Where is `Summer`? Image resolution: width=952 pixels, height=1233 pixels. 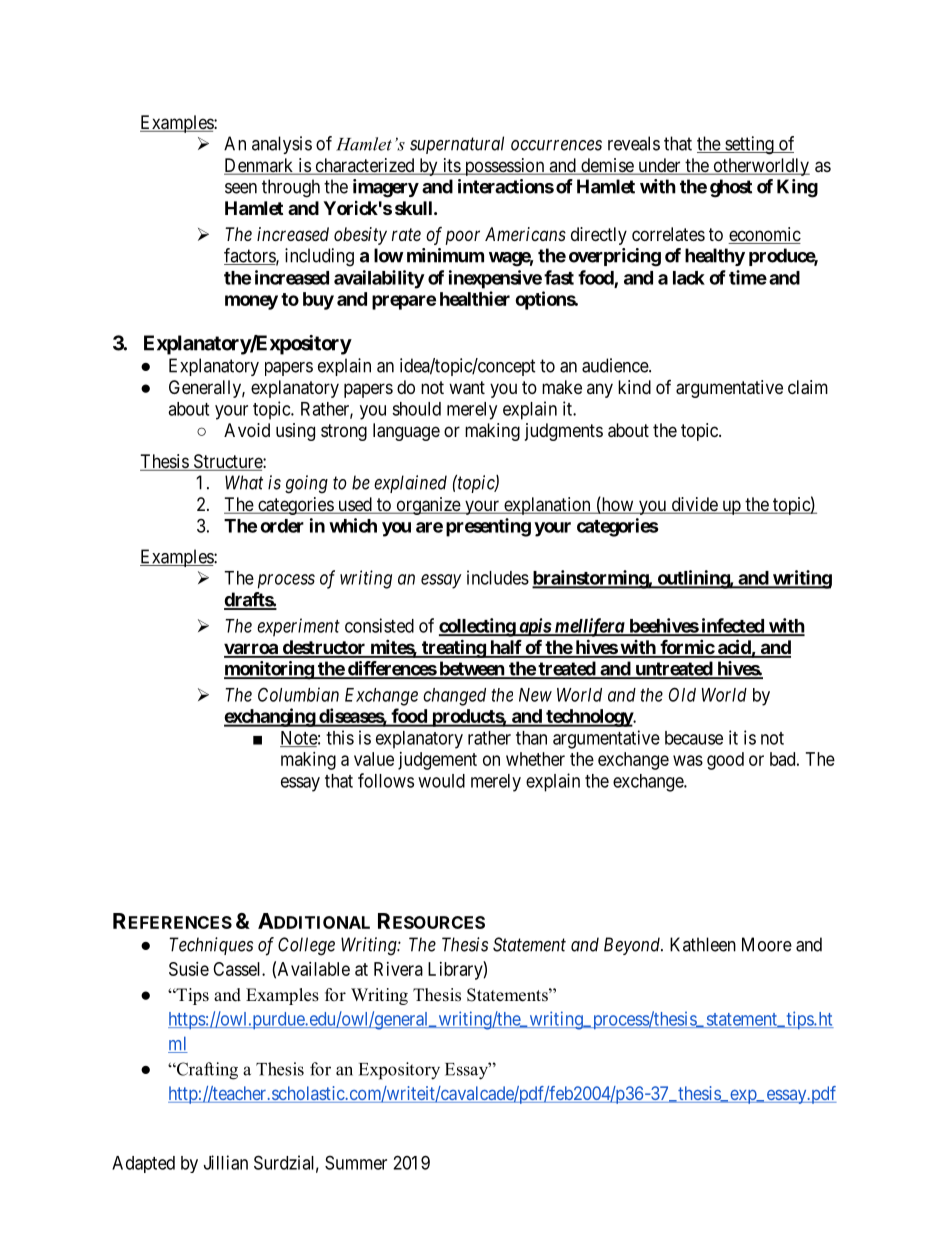 Summer is located at coordinates (356, 1162).
